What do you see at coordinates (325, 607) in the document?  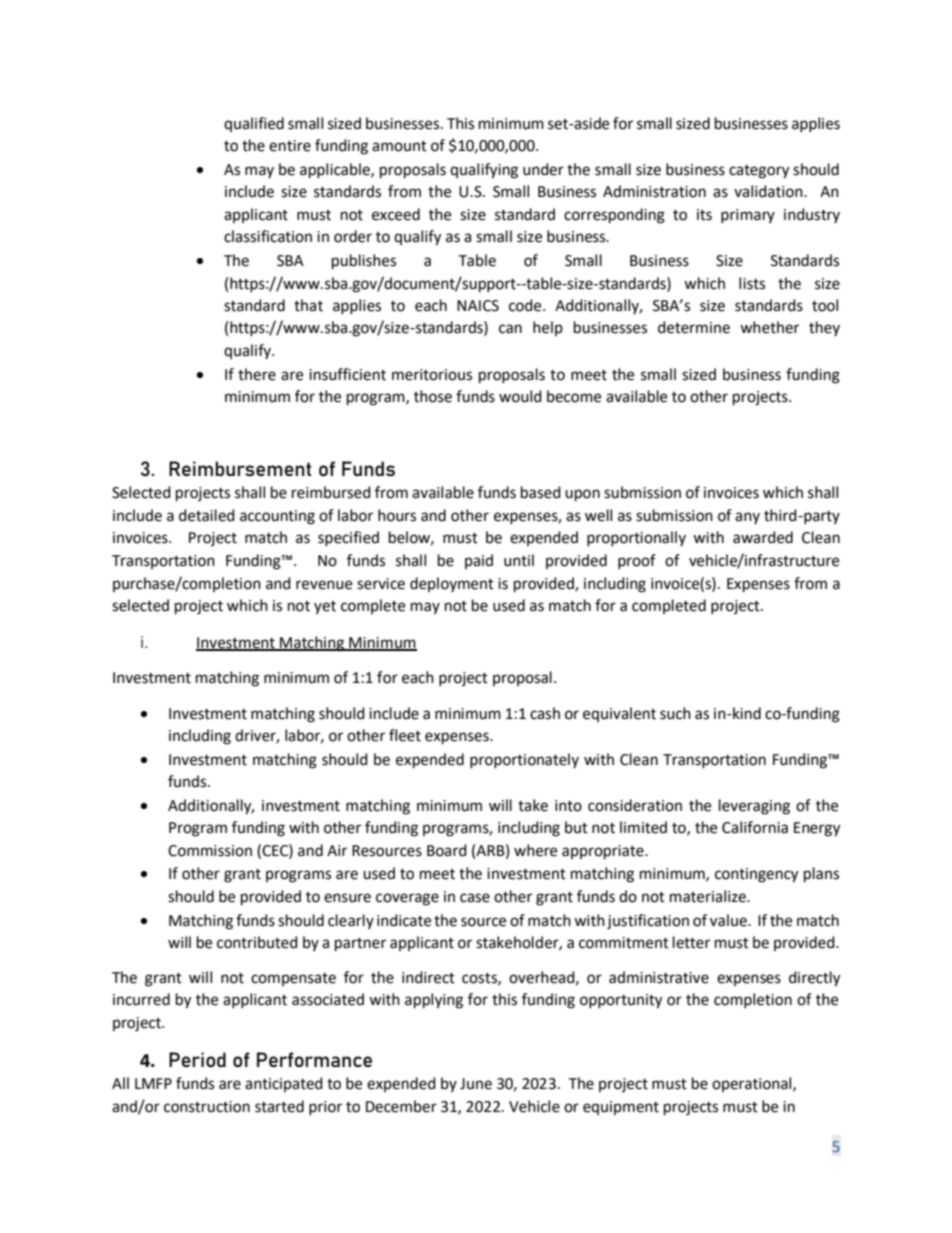 I see `yet` at bounding box center [325, 607].
